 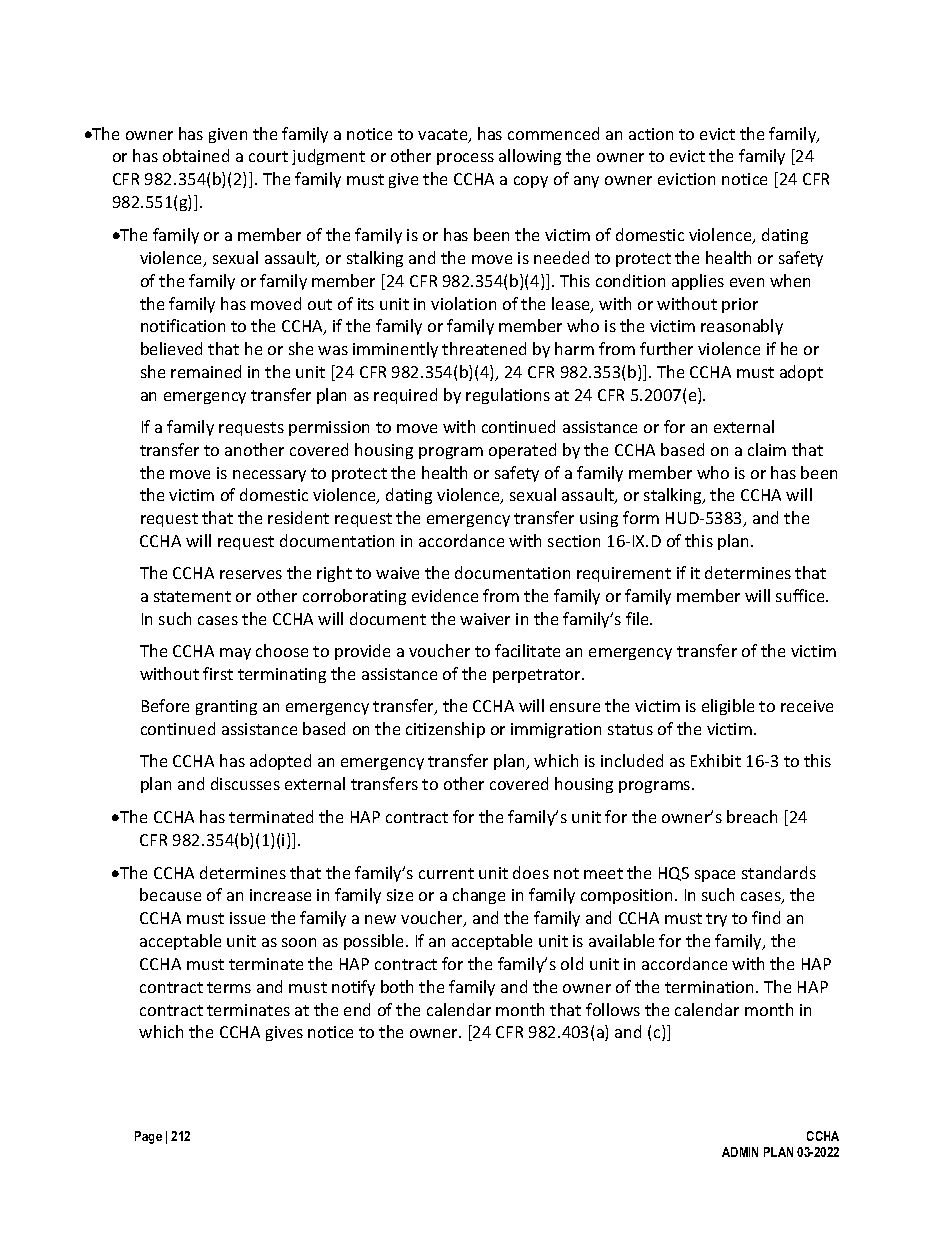 What do you see at coordinates (196, 155) in the screenshot?
I see `obtained` at bounding box center [196, 155].
